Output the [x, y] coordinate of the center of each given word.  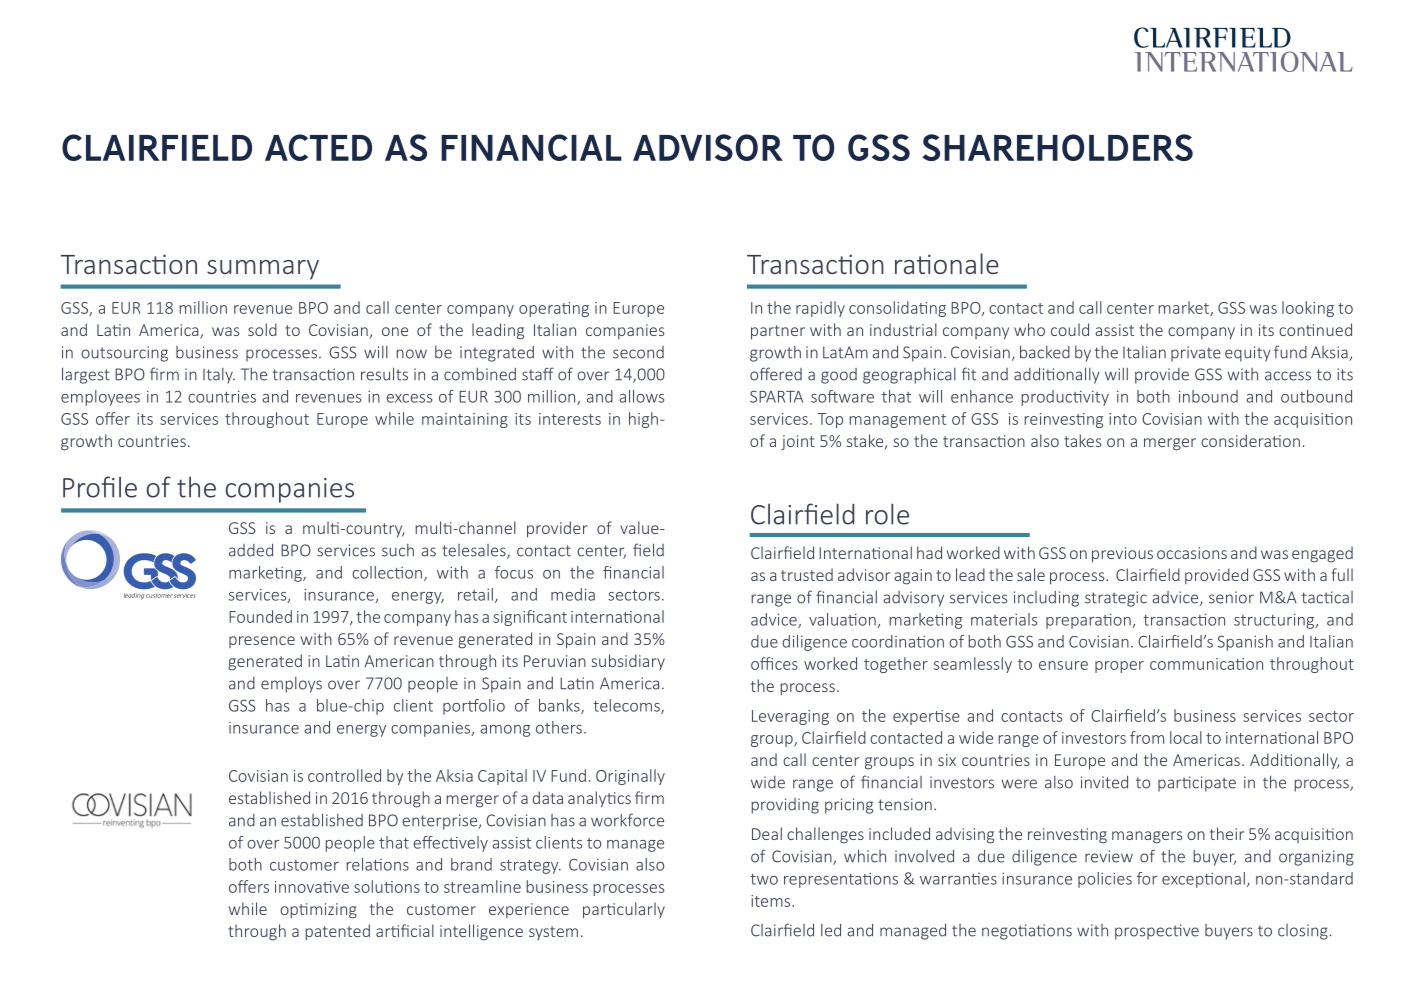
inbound [1208, 396]
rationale [947, 263]
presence [262, 642]
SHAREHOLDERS [1057, 147]
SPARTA [776, 396]
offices [774, 663]
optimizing [318, 911]
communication [1206, 664]
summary [263, 270]
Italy [219, 376]
